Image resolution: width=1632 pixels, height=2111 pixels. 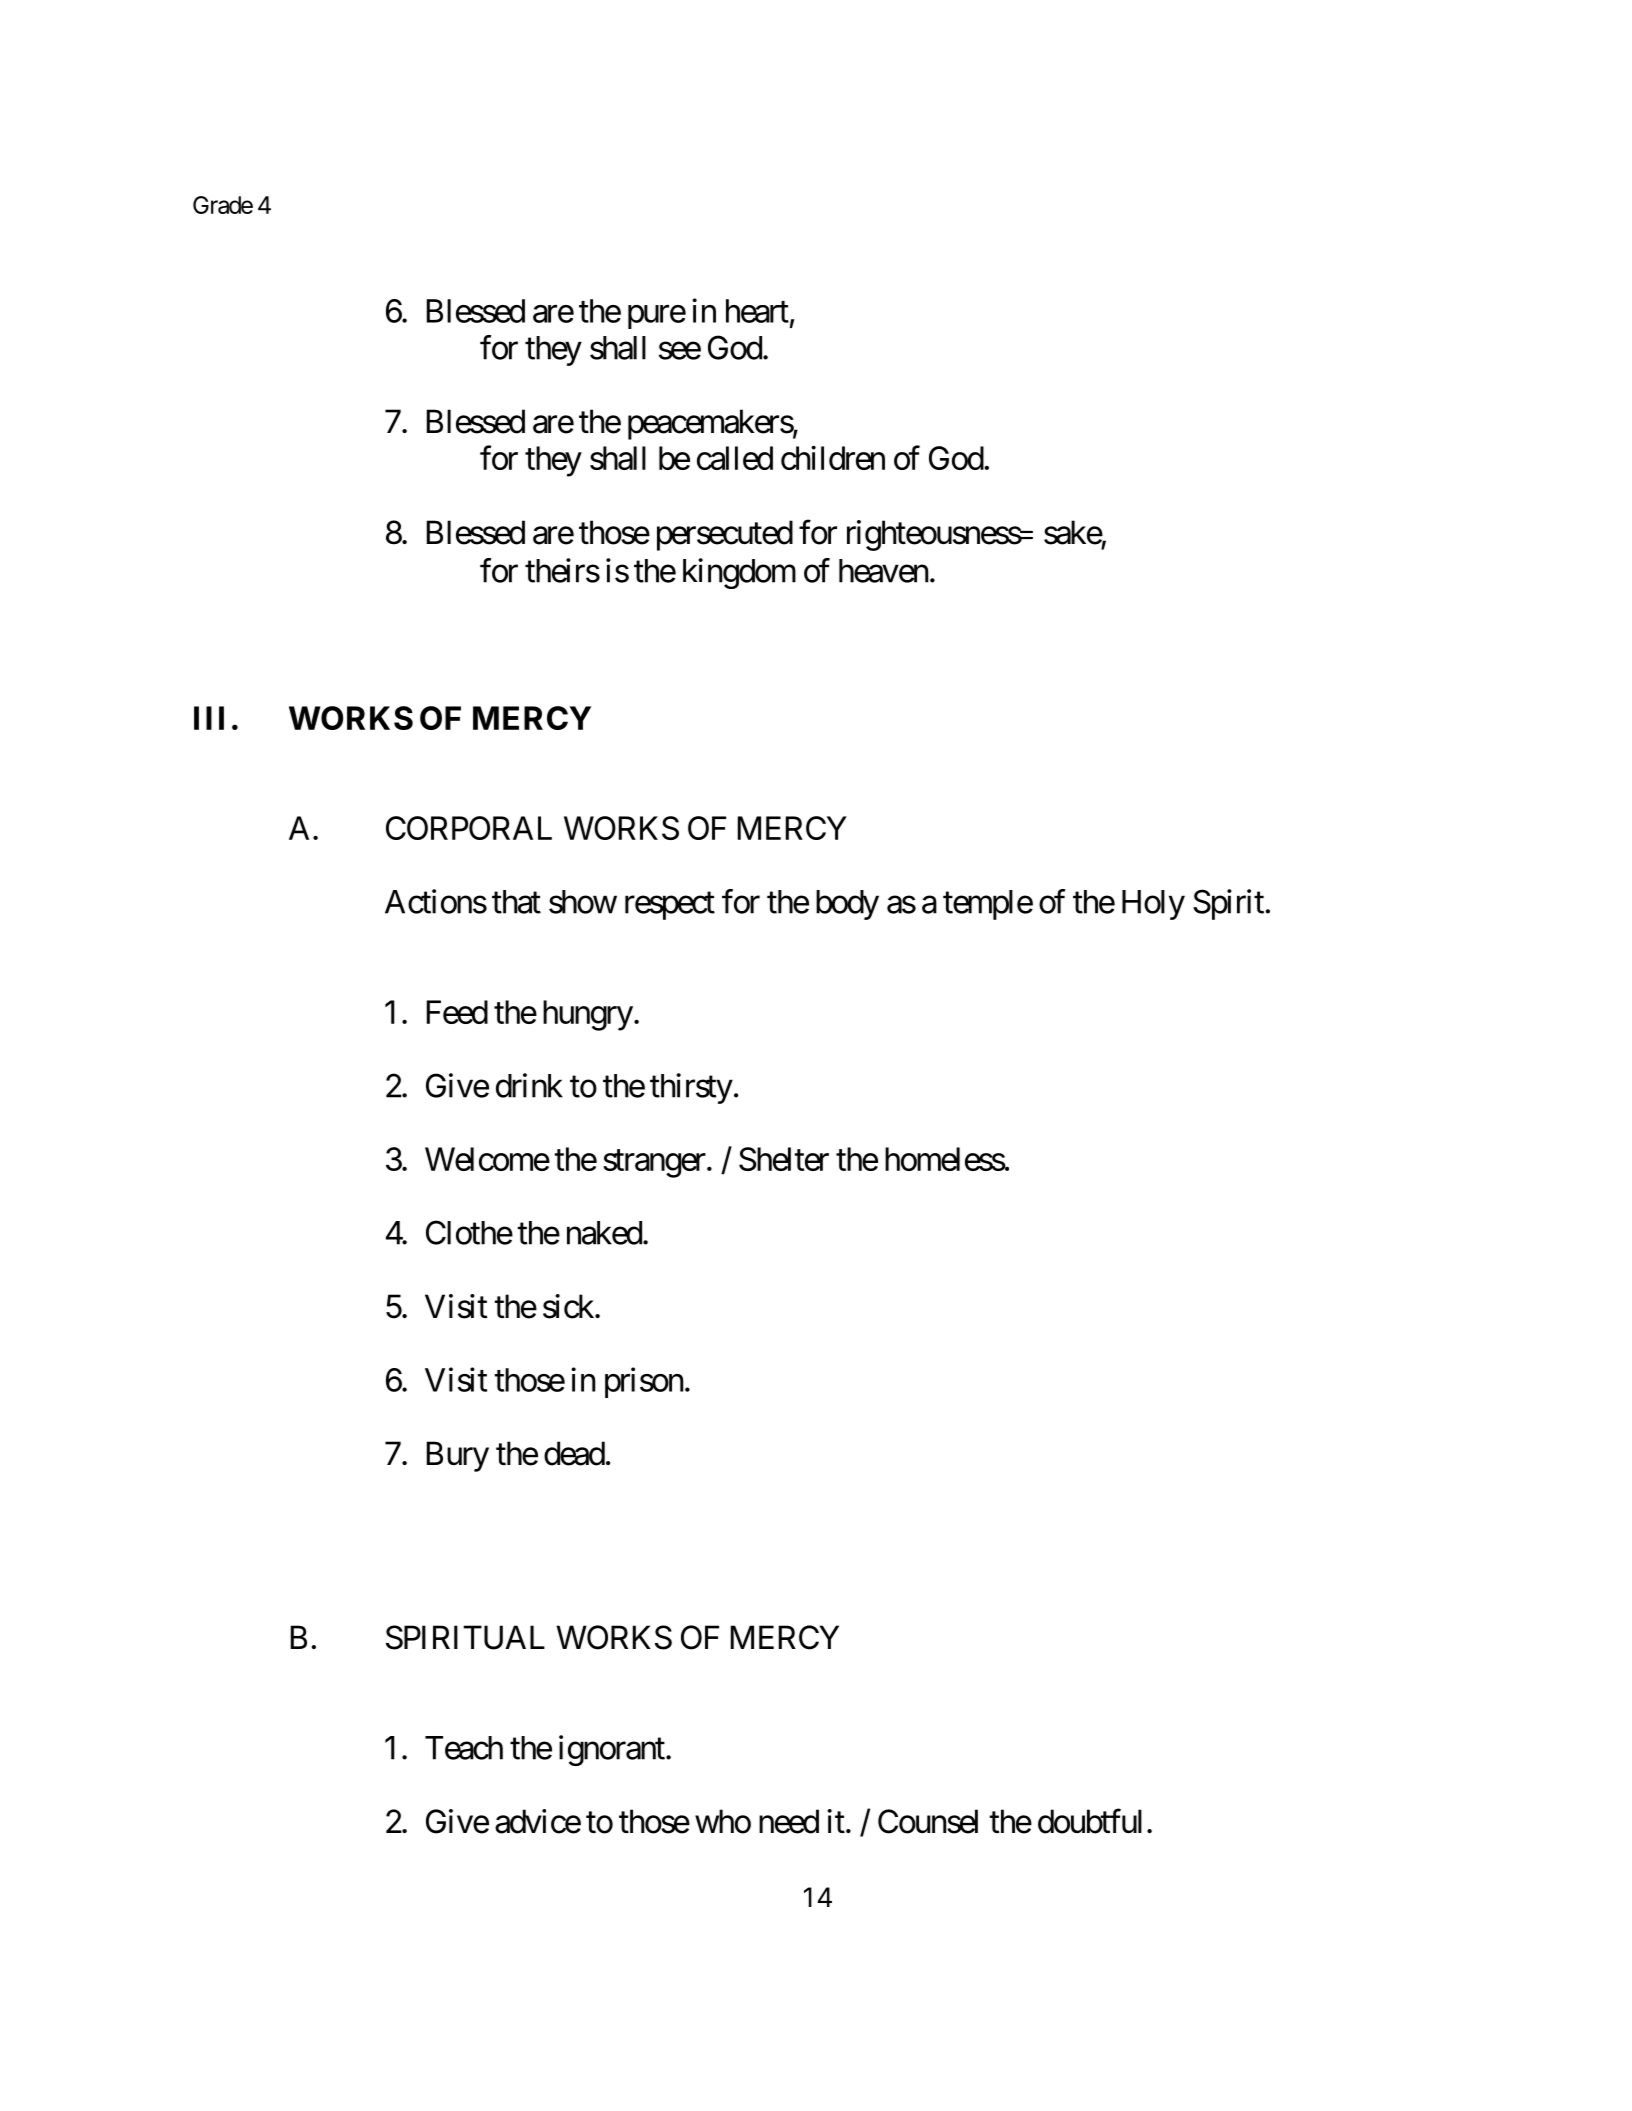 What do you see at coordinates (883, 571) in the screenshot?
I see `heaven` at bounding box center [883, 571].
